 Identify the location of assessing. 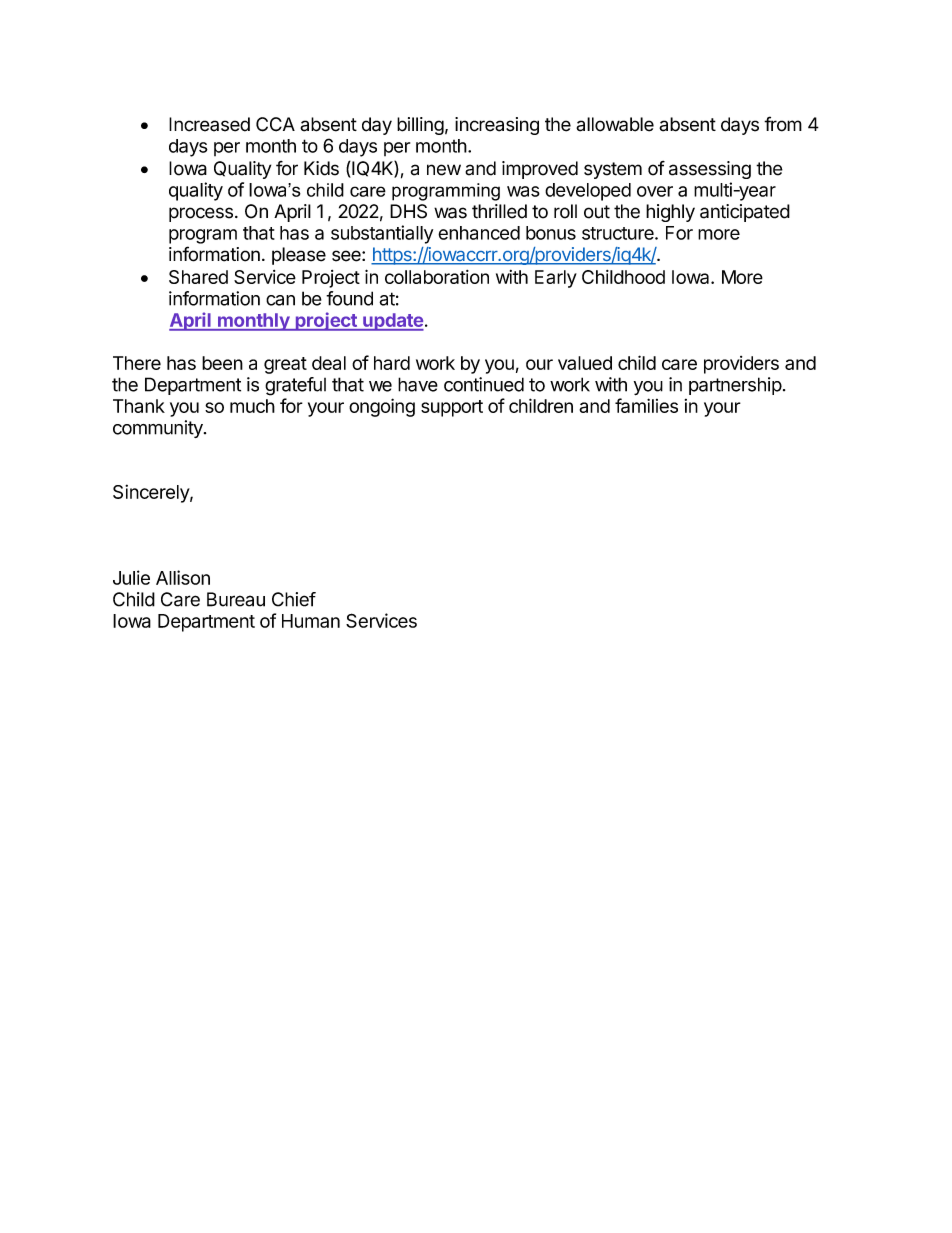
(710, 170).
